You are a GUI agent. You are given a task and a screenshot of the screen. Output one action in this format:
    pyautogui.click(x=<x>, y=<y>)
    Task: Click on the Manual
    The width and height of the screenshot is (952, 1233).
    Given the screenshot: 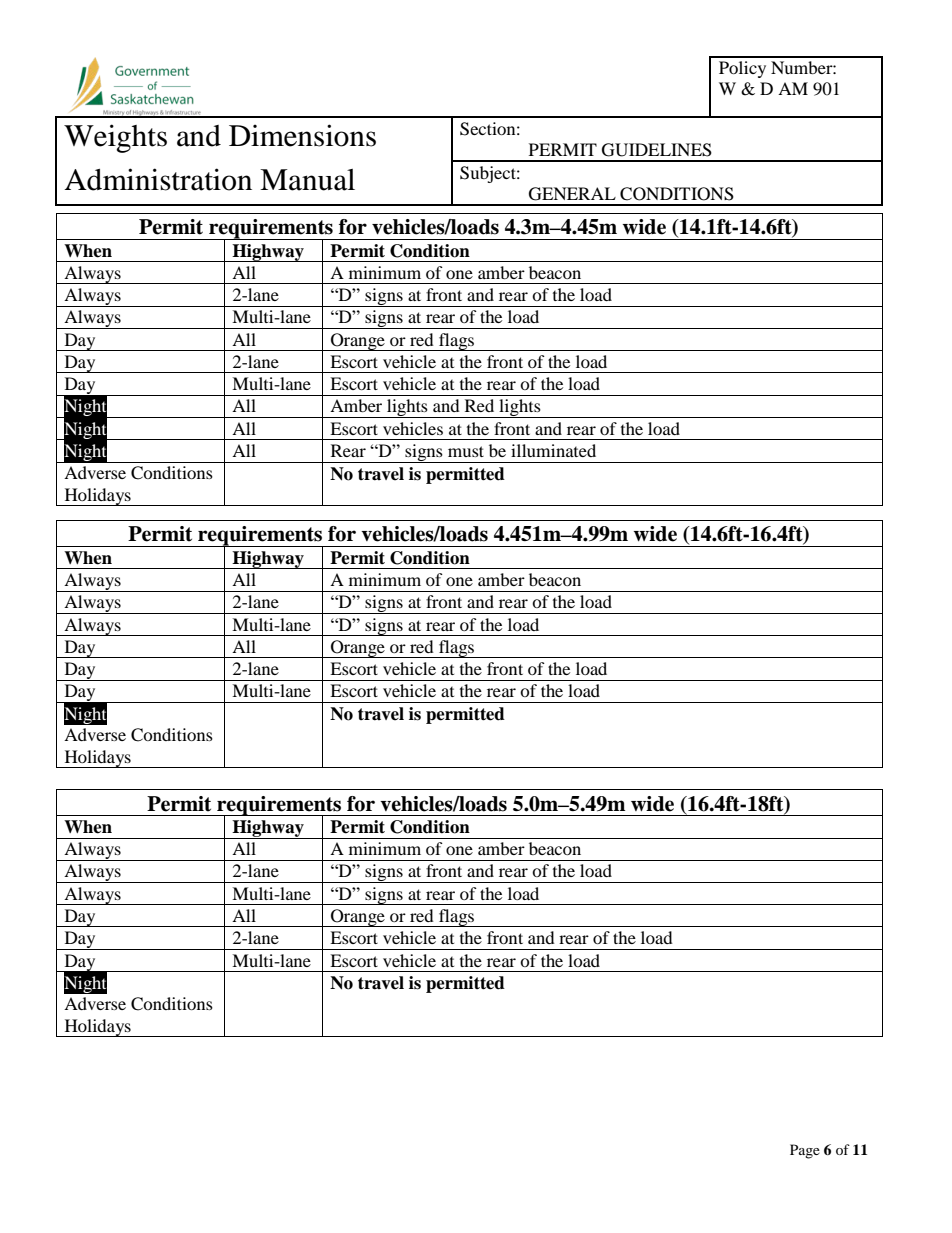 What is the action you would take?
    pyautogui.click(x=307, y=180)
